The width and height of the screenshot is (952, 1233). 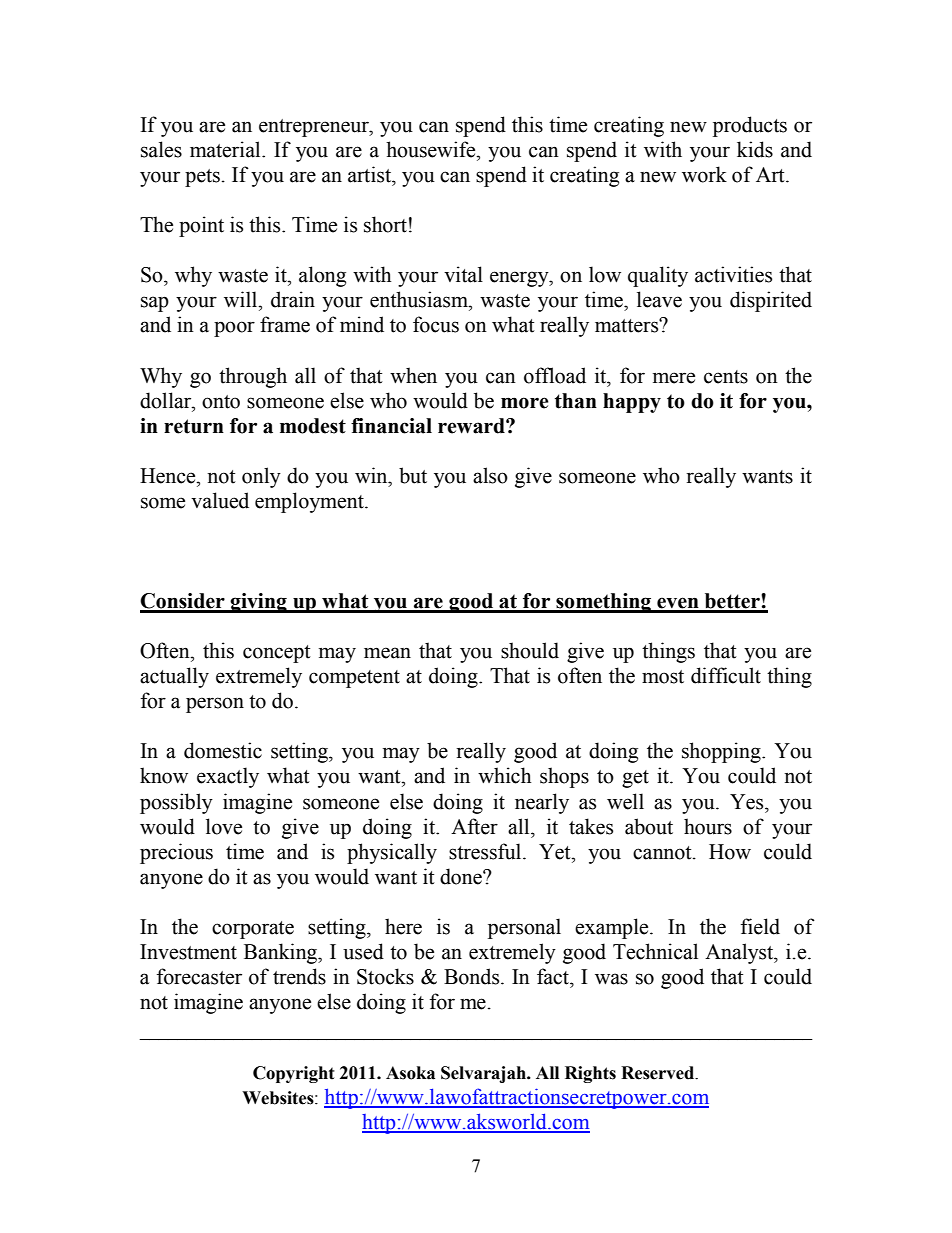 What do you see at coordinates (473, 976) in the screenshot?
I see `Bonds` at bounding box center [473, 976].
